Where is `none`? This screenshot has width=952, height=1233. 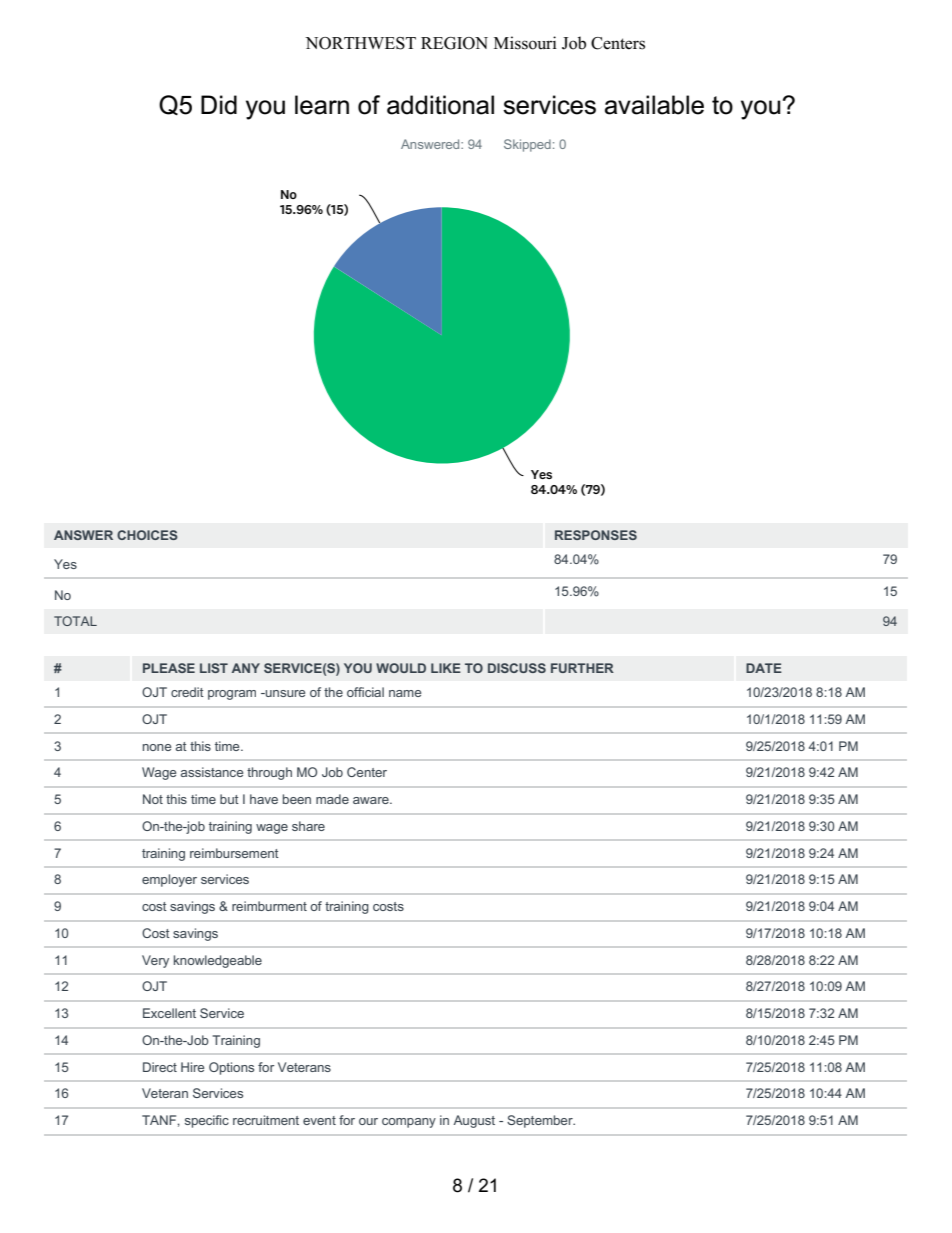 none is located at coordinates (157, 747).
